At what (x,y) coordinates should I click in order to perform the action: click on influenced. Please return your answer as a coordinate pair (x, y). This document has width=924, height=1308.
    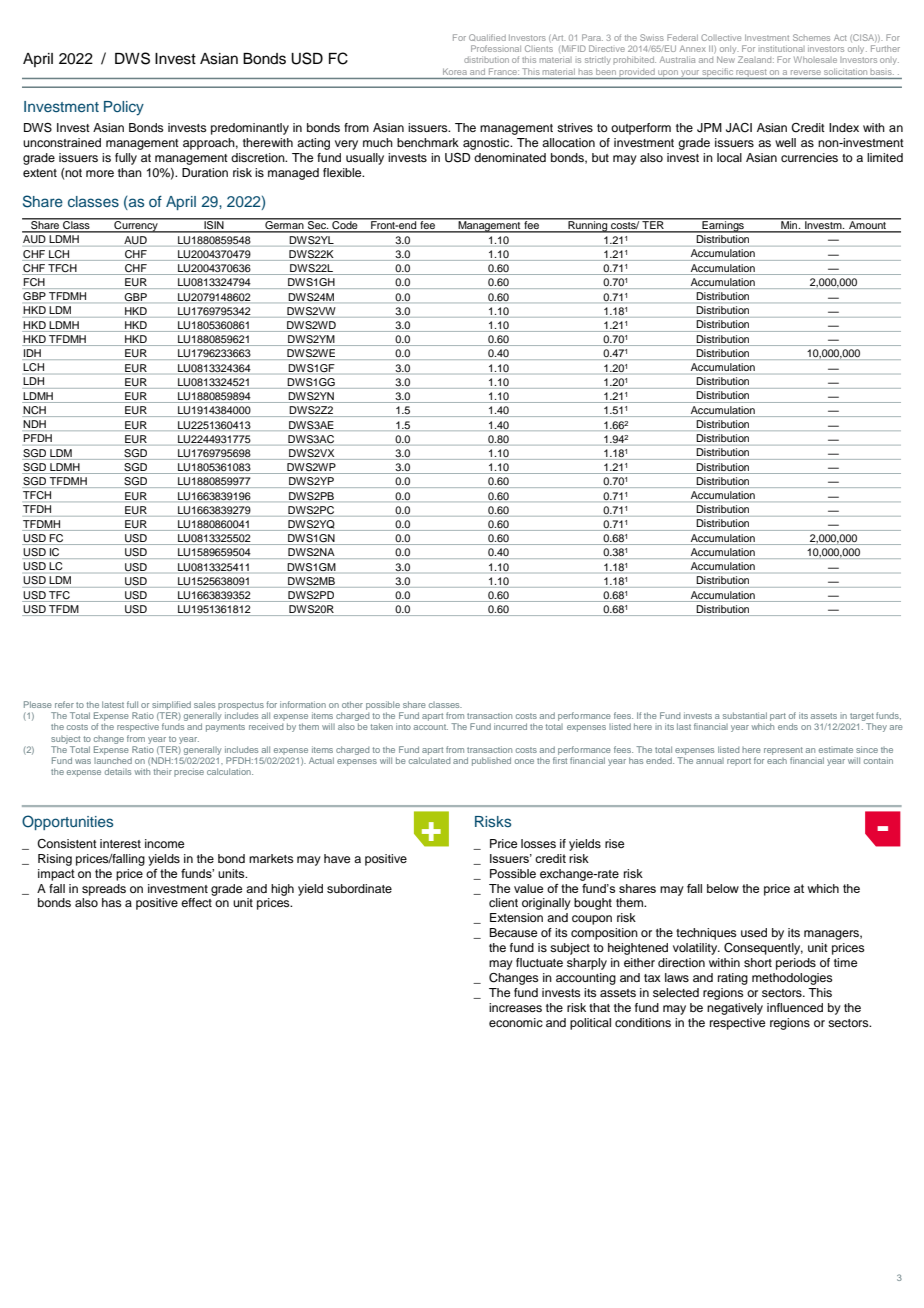
    Looking at the image, I should click on (795, 1007).
